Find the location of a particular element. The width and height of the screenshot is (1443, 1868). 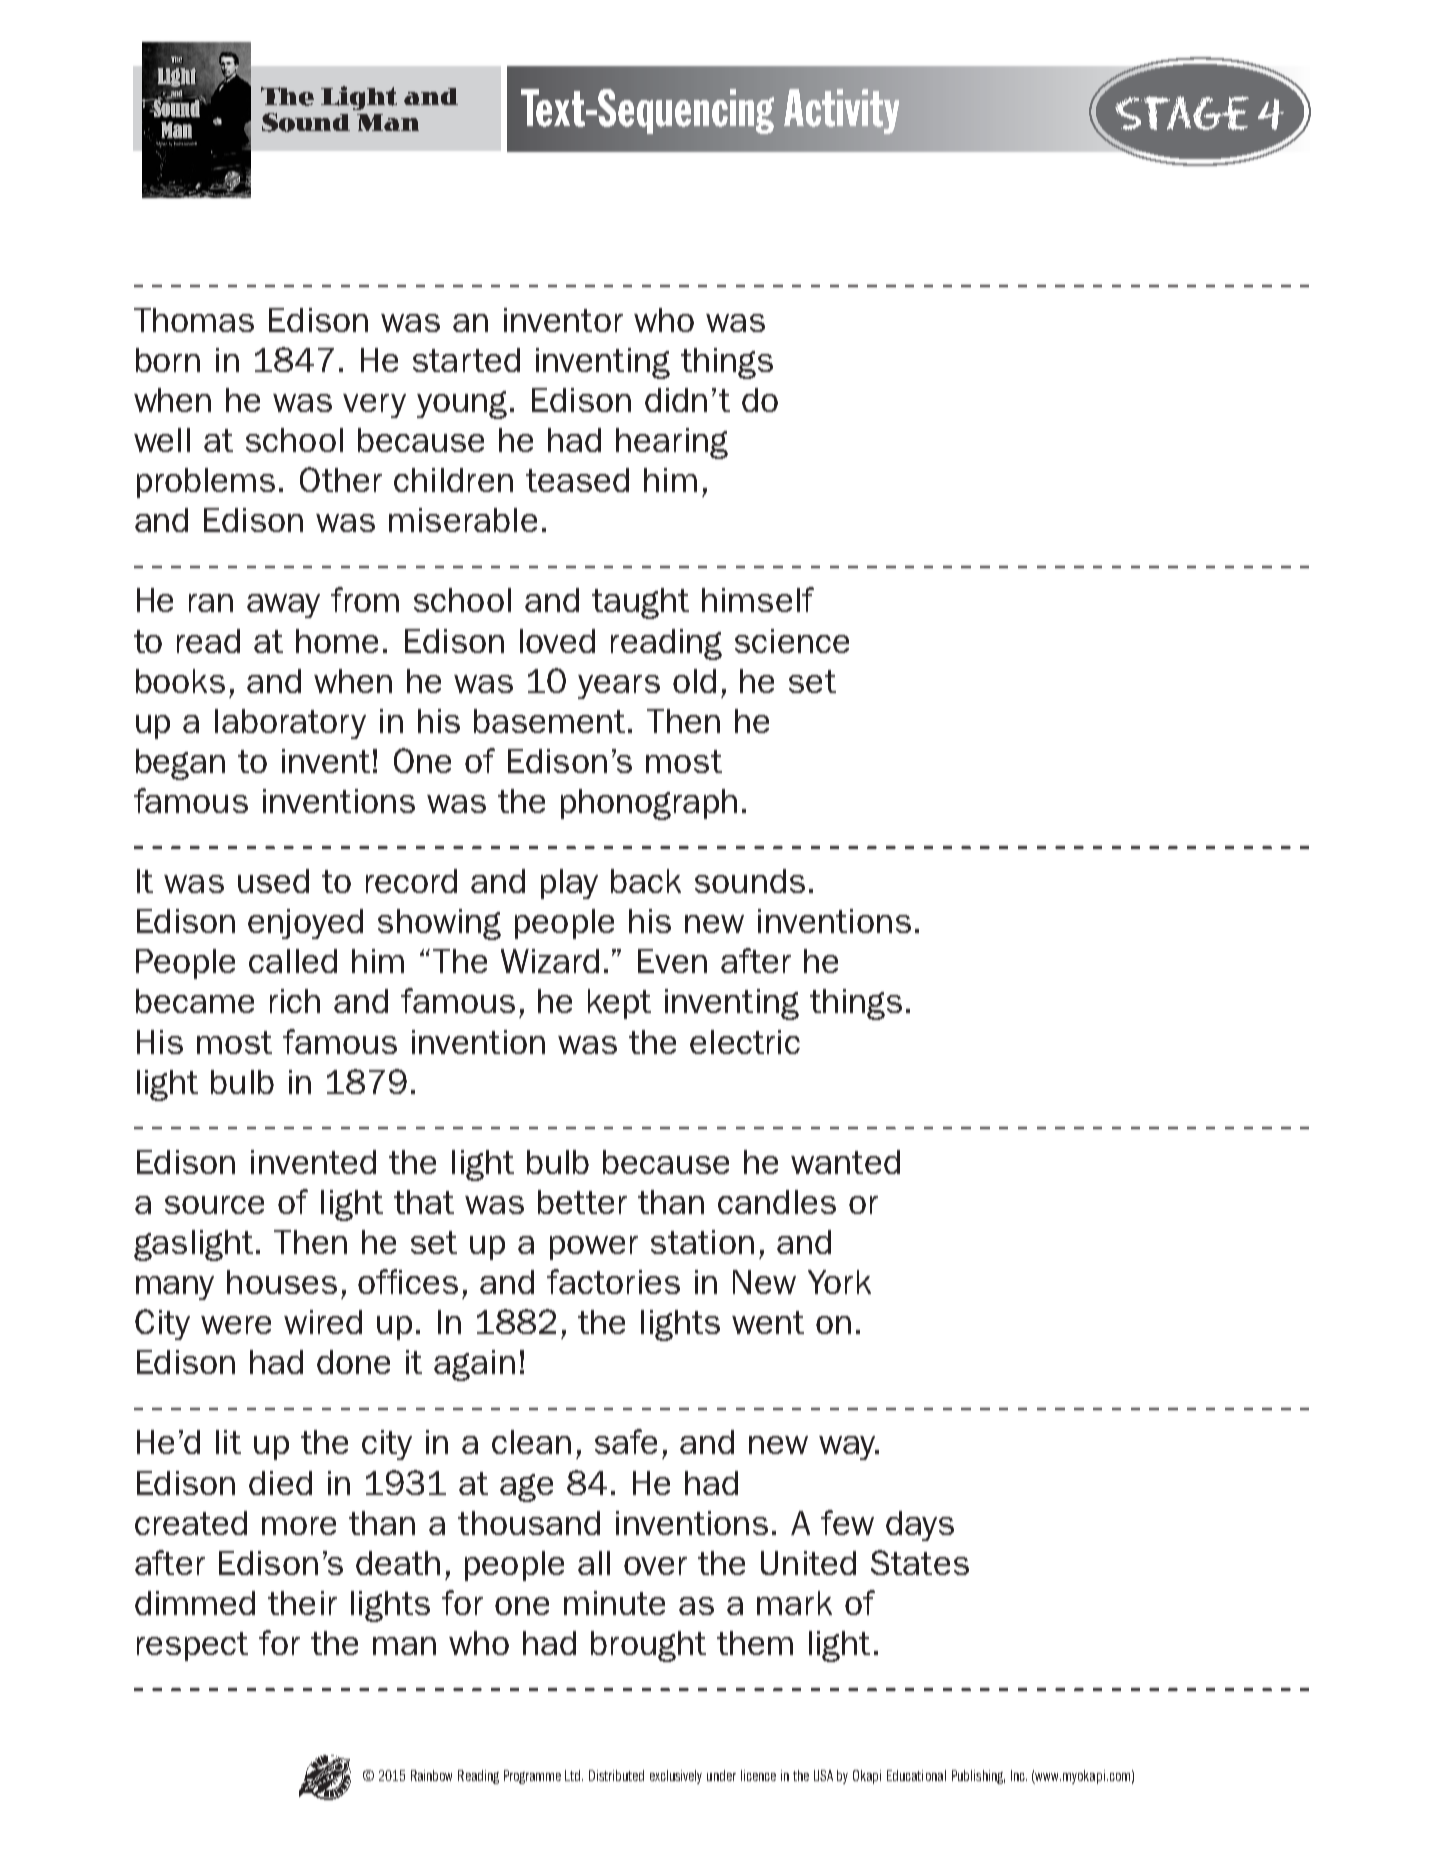

safe is located at coordinates (626, 1441).
